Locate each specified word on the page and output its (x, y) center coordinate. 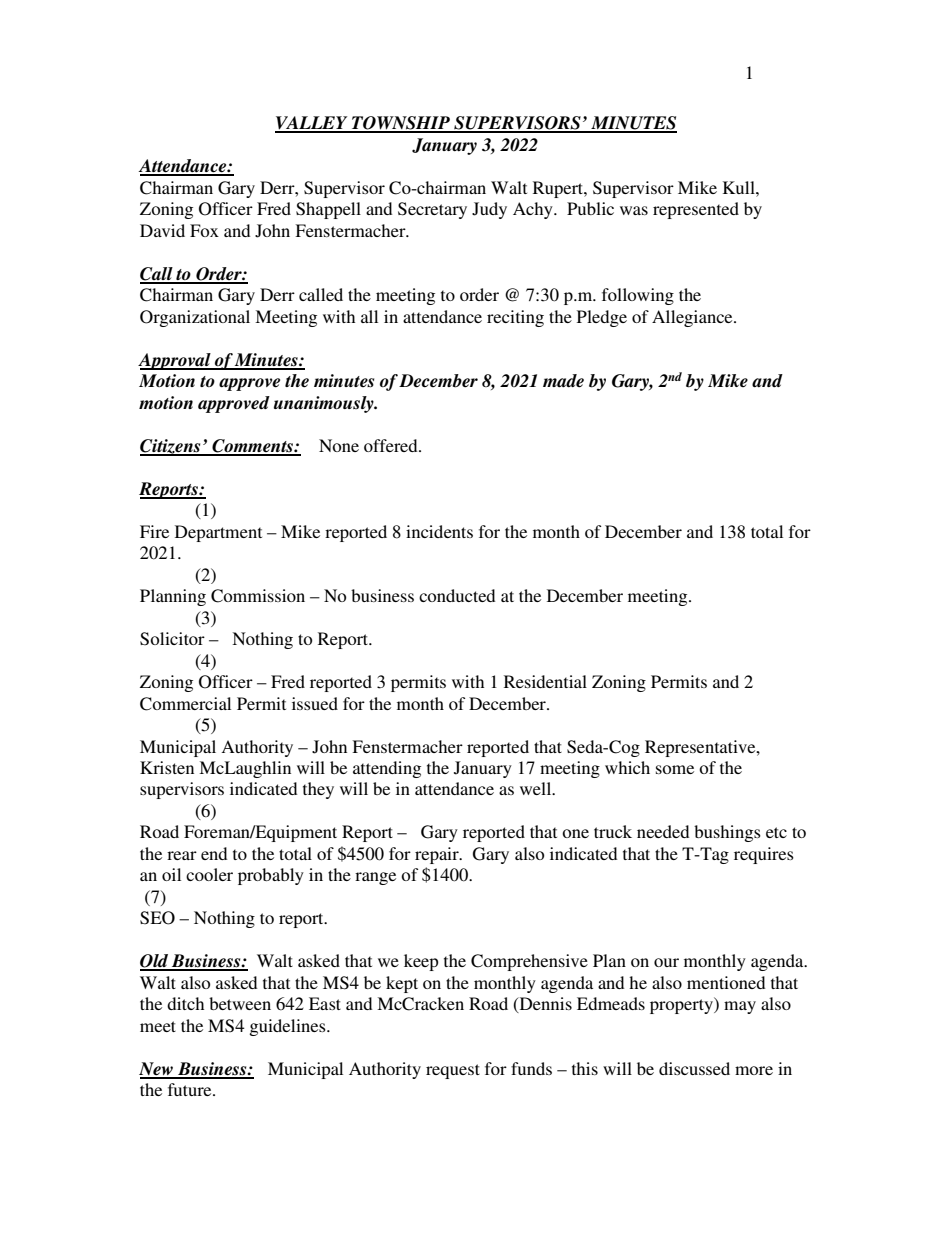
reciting (515, 318)
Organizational (195, 318)
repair (438, 855)
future (191, 1089)
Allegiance (693, 318)
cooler (209, 874)
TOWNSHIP (401, 124)
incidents (439, 531)
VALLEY (312, 124)
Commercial (185, 704)
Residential (545, 681)
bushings (727, 833)
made (563, 381)
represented (696, 210)
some (675, 769)
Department (218, 533)
